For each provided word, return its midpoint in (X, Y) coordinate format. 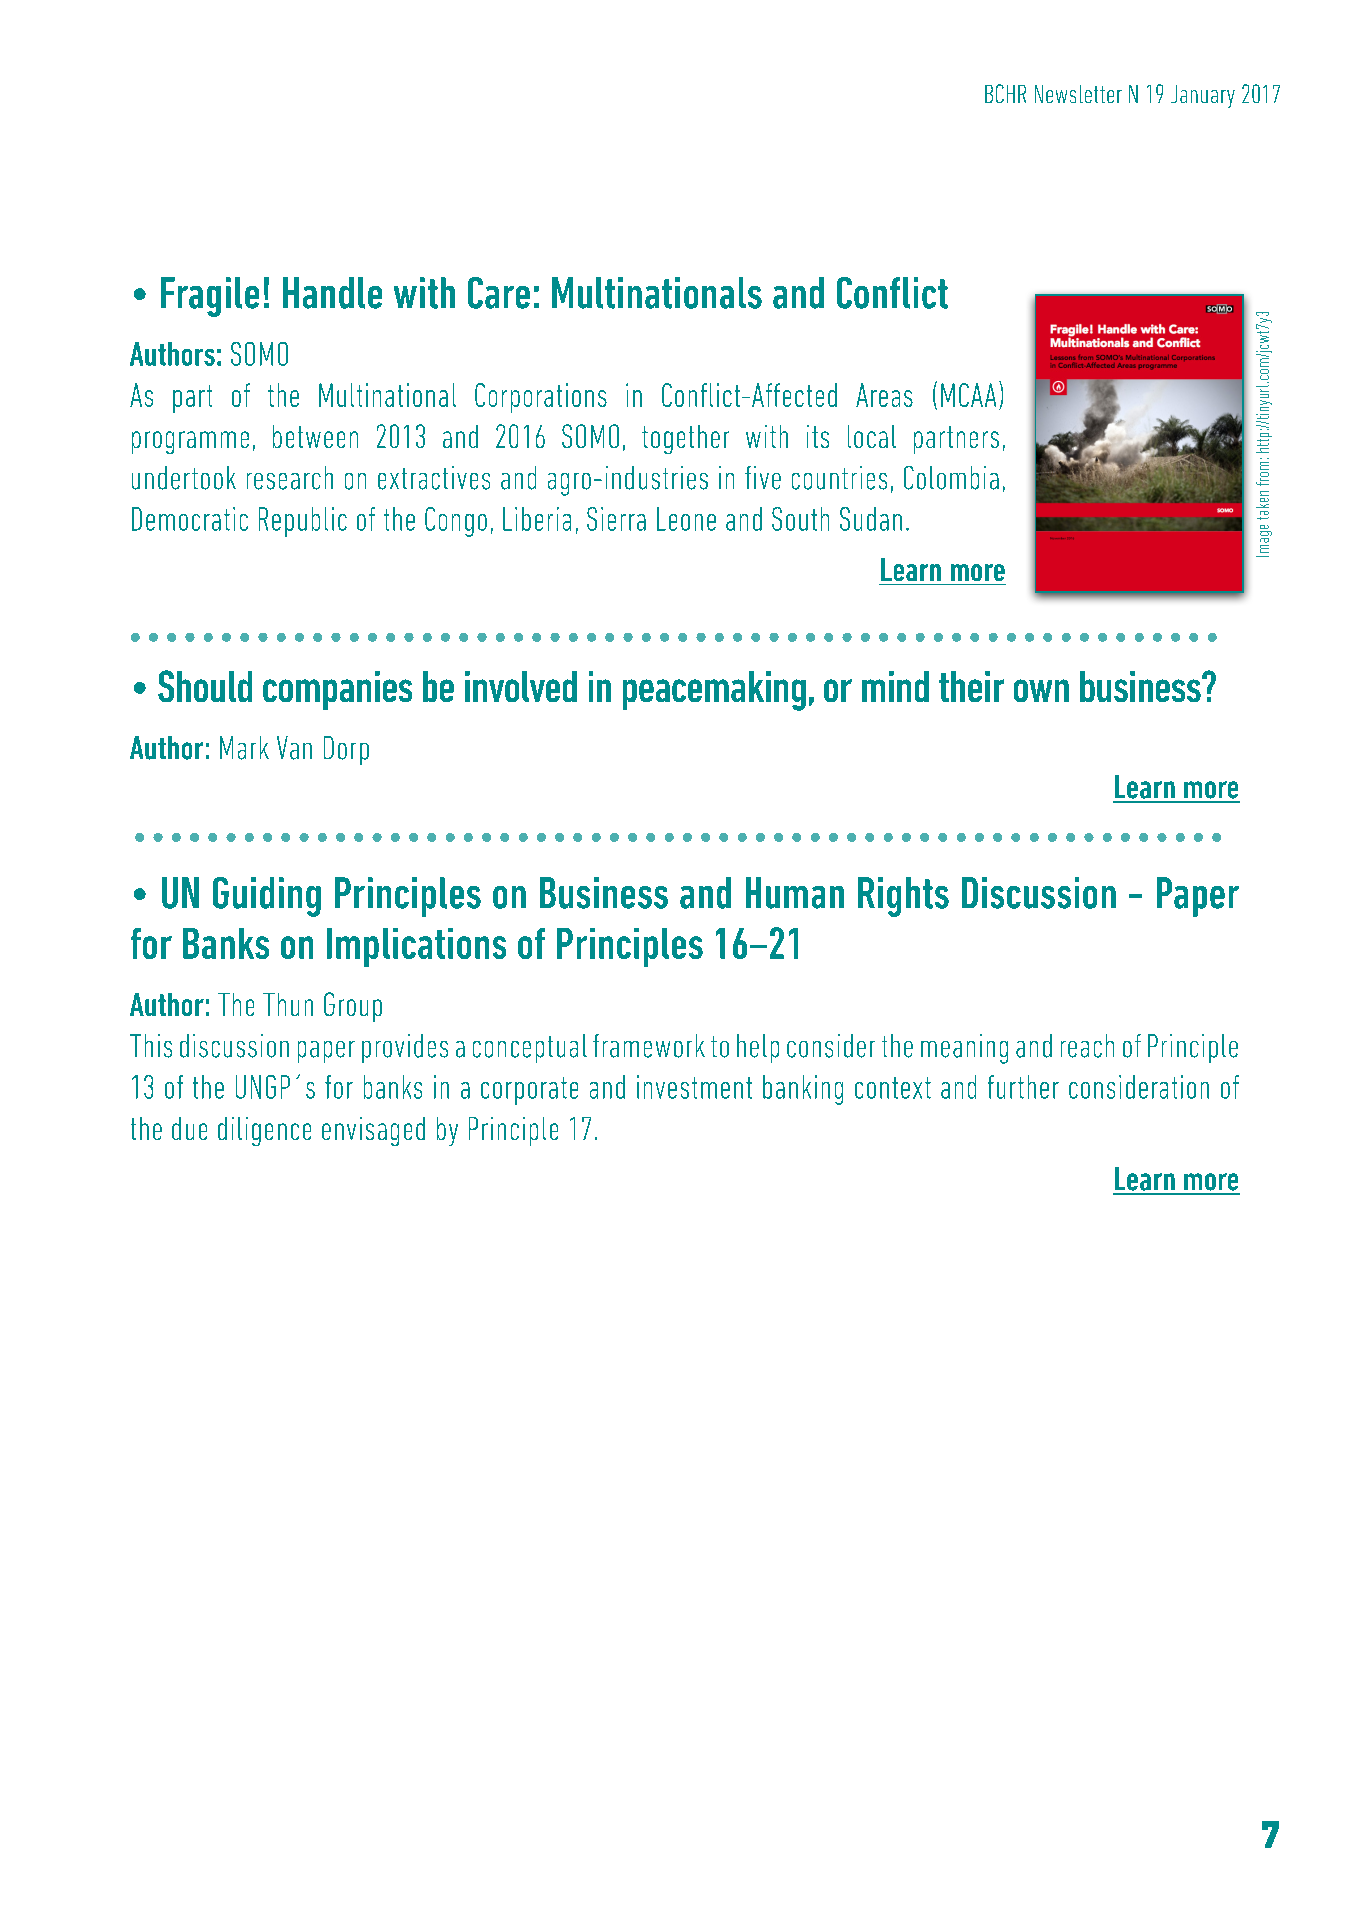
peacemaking (714, 691)
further (1023, 1087)
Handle (332, 293)
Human (795, 893)
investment (694, 1087)
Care (499, 293)
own (1041, 690)
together (685, 439)
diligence (264, 1131)
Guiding (267, 897)
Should (205, 686)
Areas (884, 395)
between (315, 436)
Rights (903, 897)
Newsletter (1078, 94)
